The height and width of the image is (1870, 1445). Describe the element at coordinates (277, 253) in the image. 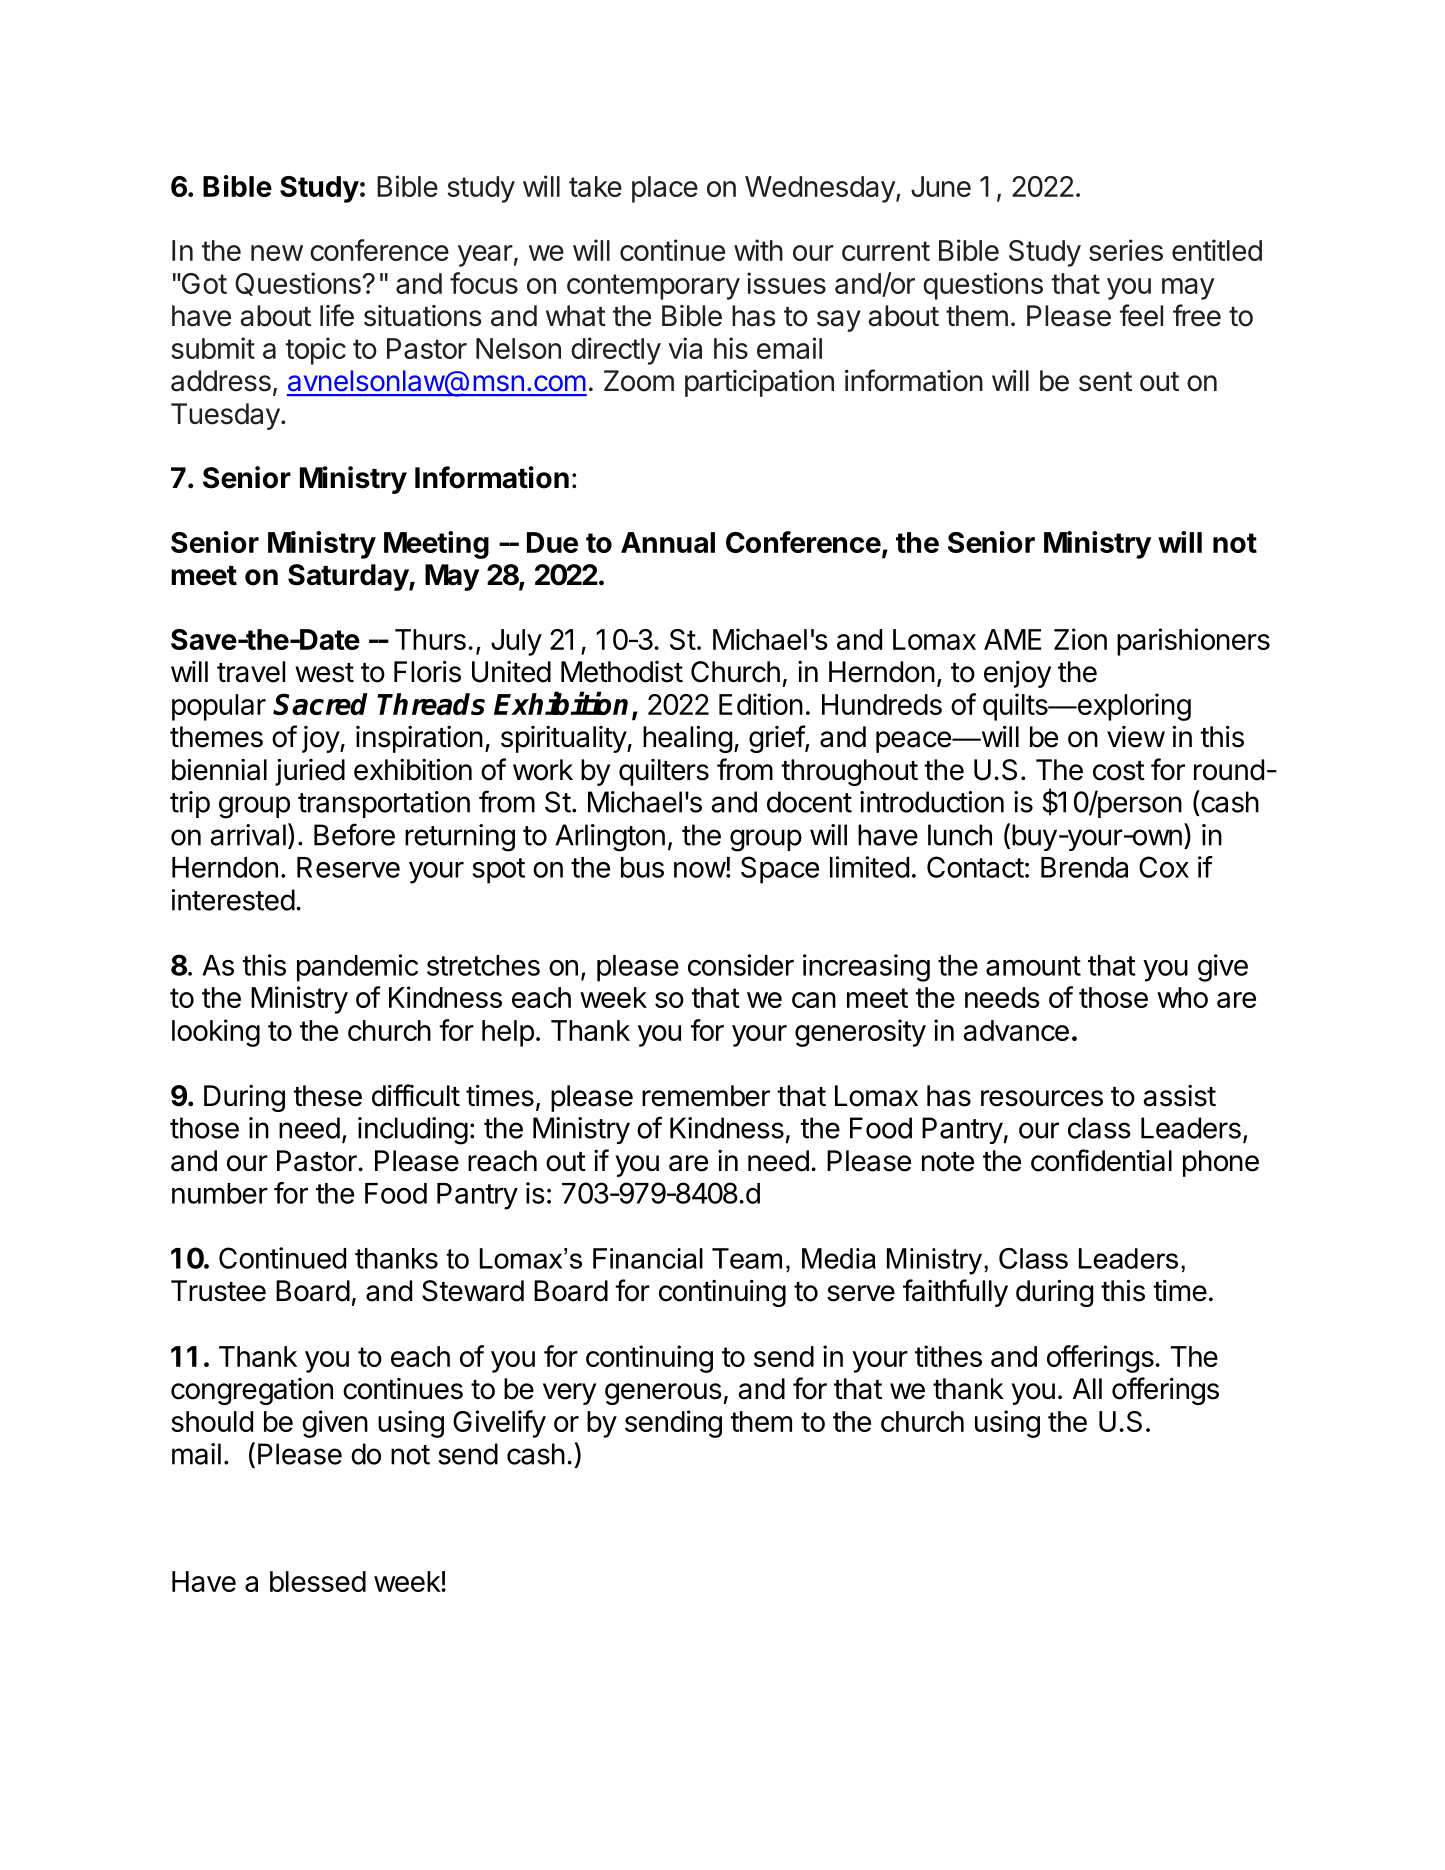

I see `new` at that location.
